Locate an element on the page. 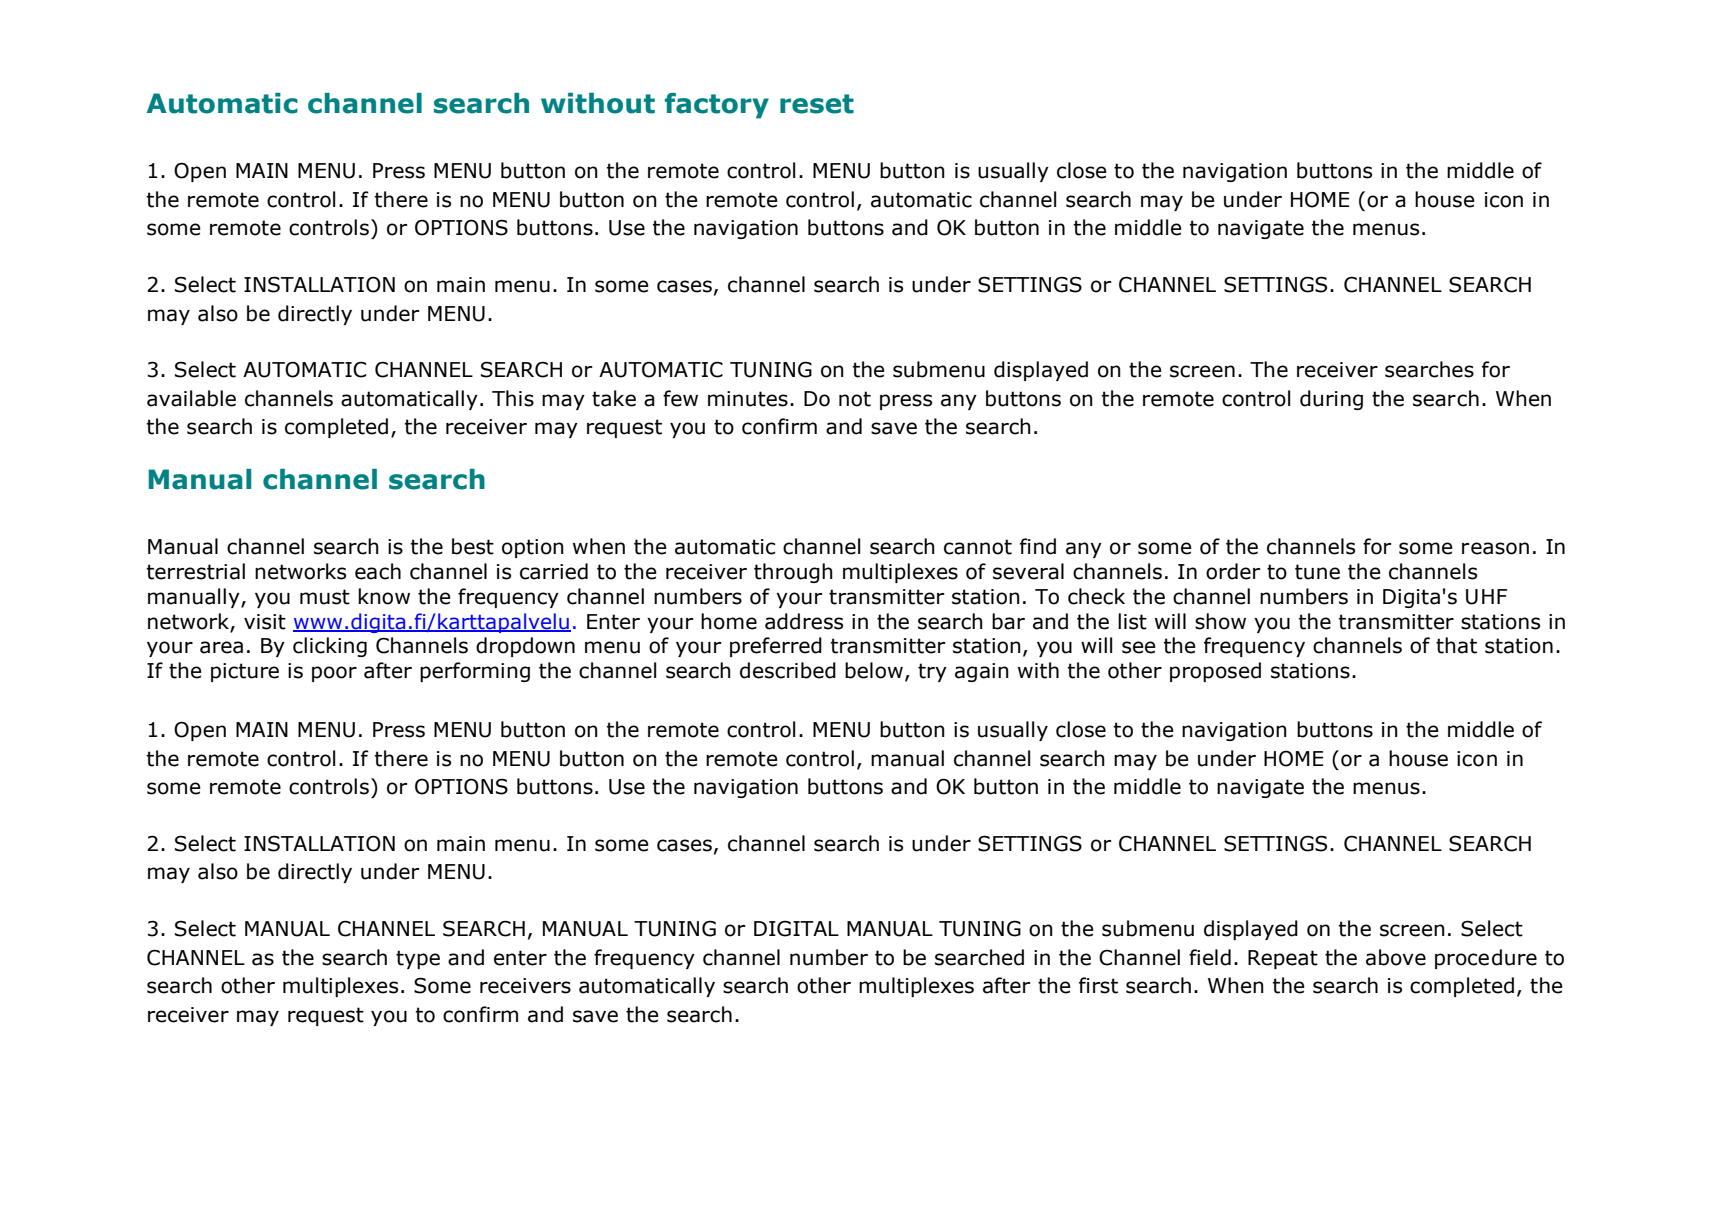  factory is located at coordinates (717, 106).
